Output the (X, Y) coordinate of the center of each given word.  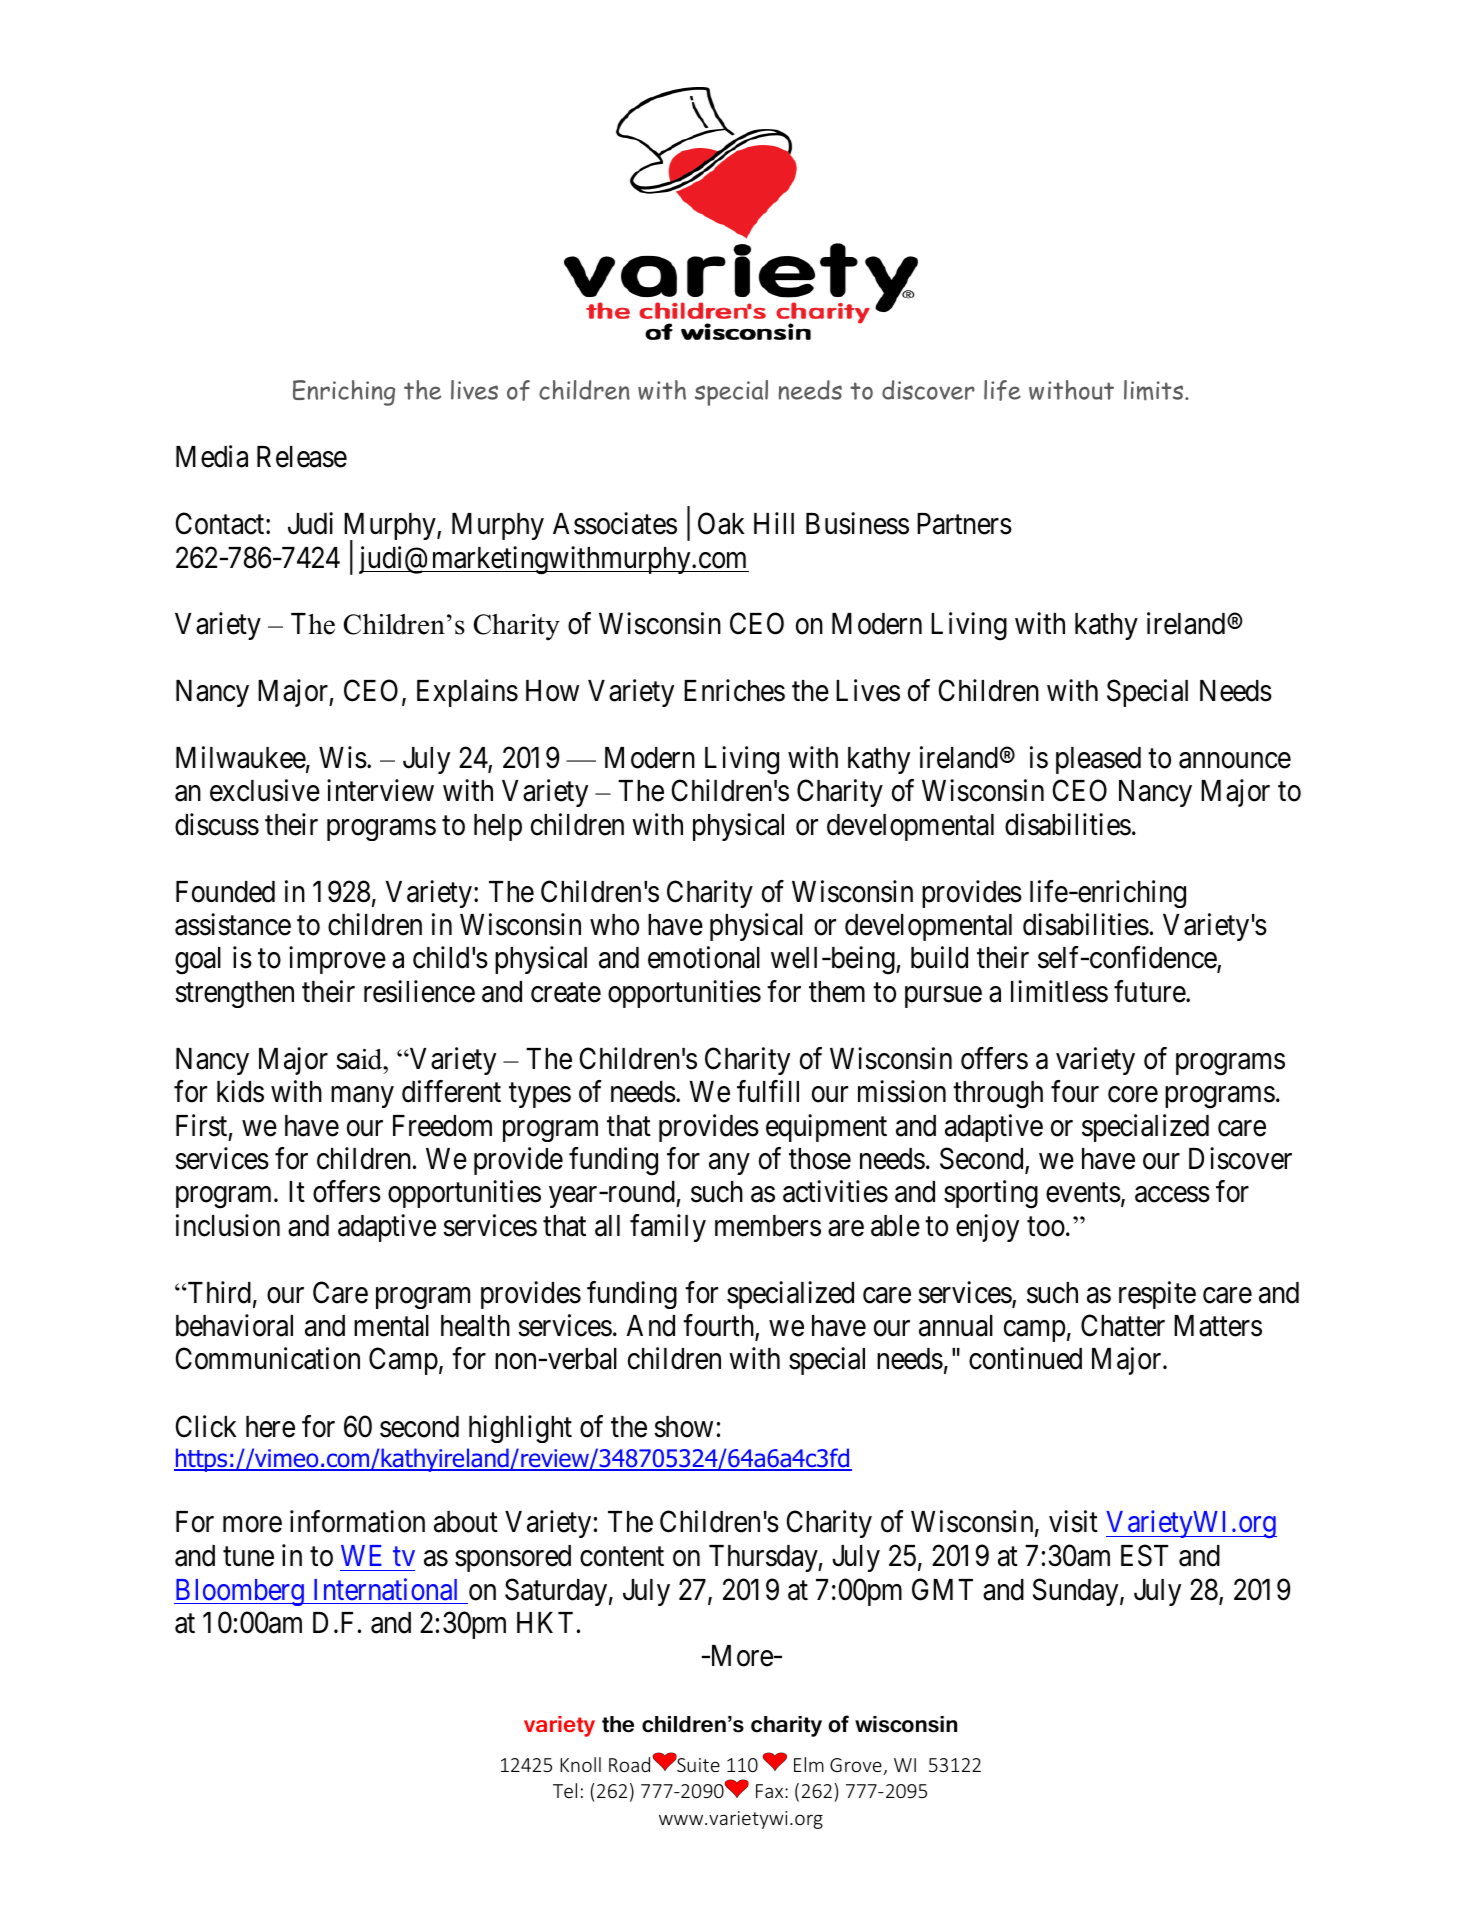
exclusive (265, 791)
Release (302, 457)
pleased (1098, 760)
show (683, 1427)
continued (1025, 1359)
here (270, 1427)
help (498, 827)
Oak (721, 523)
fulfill (768, 1091)
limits (1155, 390)
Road (631, 1764)
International (385, 1589)
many (362, 1097)
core (1133, 1095)
